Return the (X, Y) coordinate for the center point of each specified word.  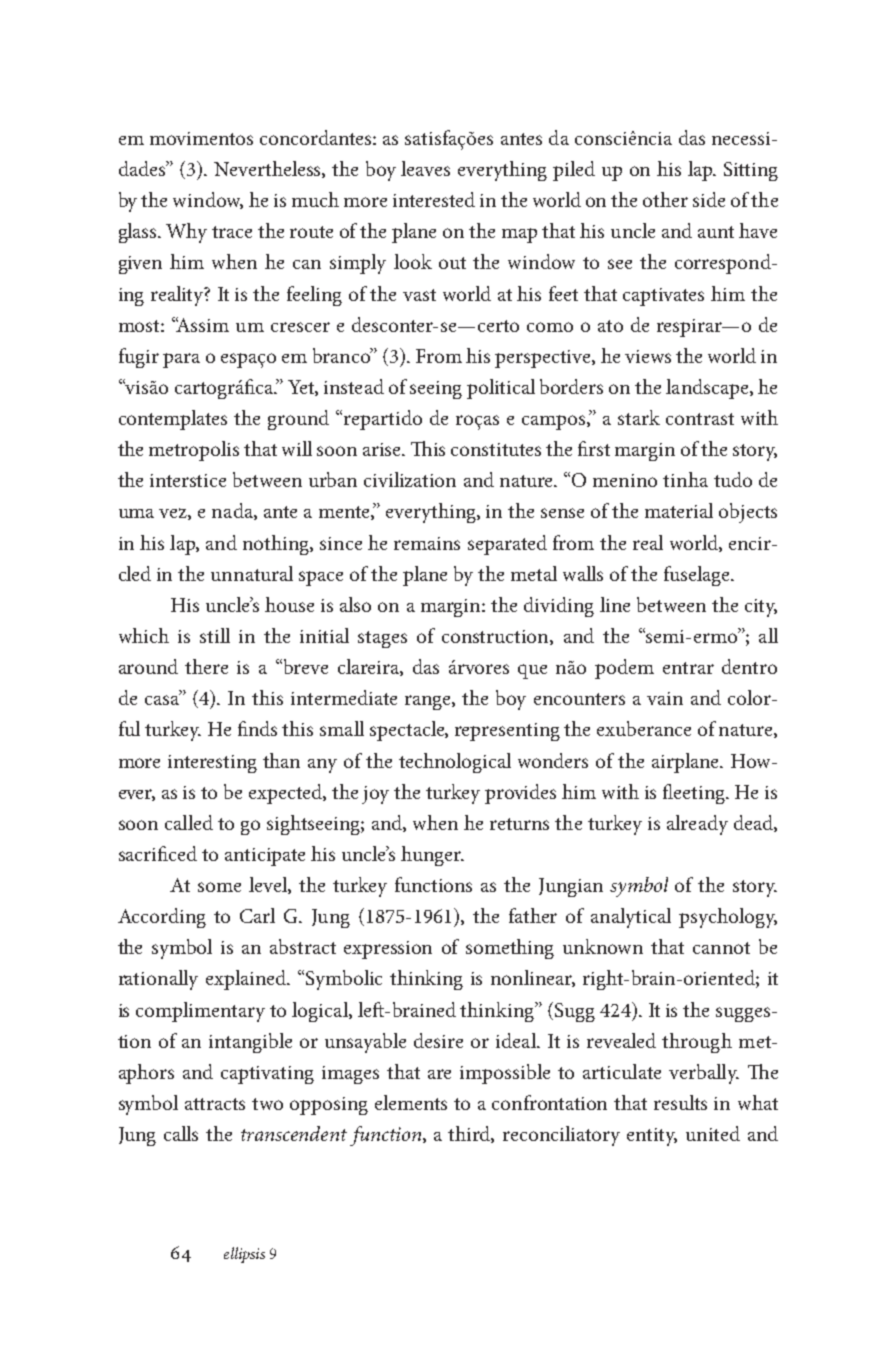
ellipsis (244, 1255)
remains (427, 543)
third (471, 1134)
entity (652, 1137)
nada (233, 511)
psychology (728, 918)
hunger (432, 856)
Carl (257, 915)
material (679, 510)
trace (232, 232)
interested (434, 199)
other (665, 199)
